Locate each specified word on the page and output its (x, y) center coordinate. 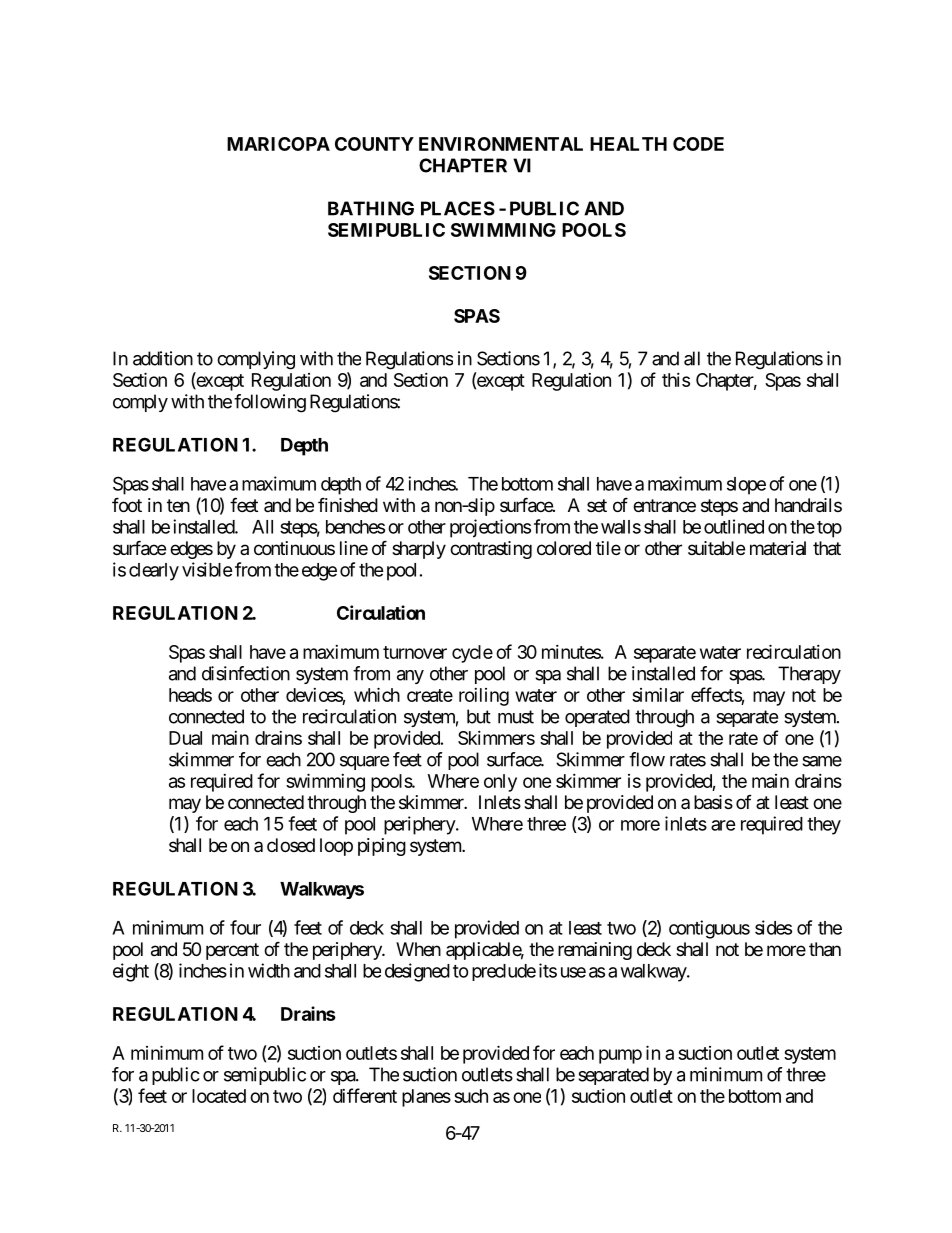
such (471, 1096)
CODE (698, 144)
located (219, 1096)
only (500, 783)
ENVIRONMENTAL (501, 144)
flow (647, 759)
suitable (716, 548)
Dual (185, 738)
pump (620, 1056)
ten (178, 505)
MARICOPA (278, 144)
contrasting (491, 550)
